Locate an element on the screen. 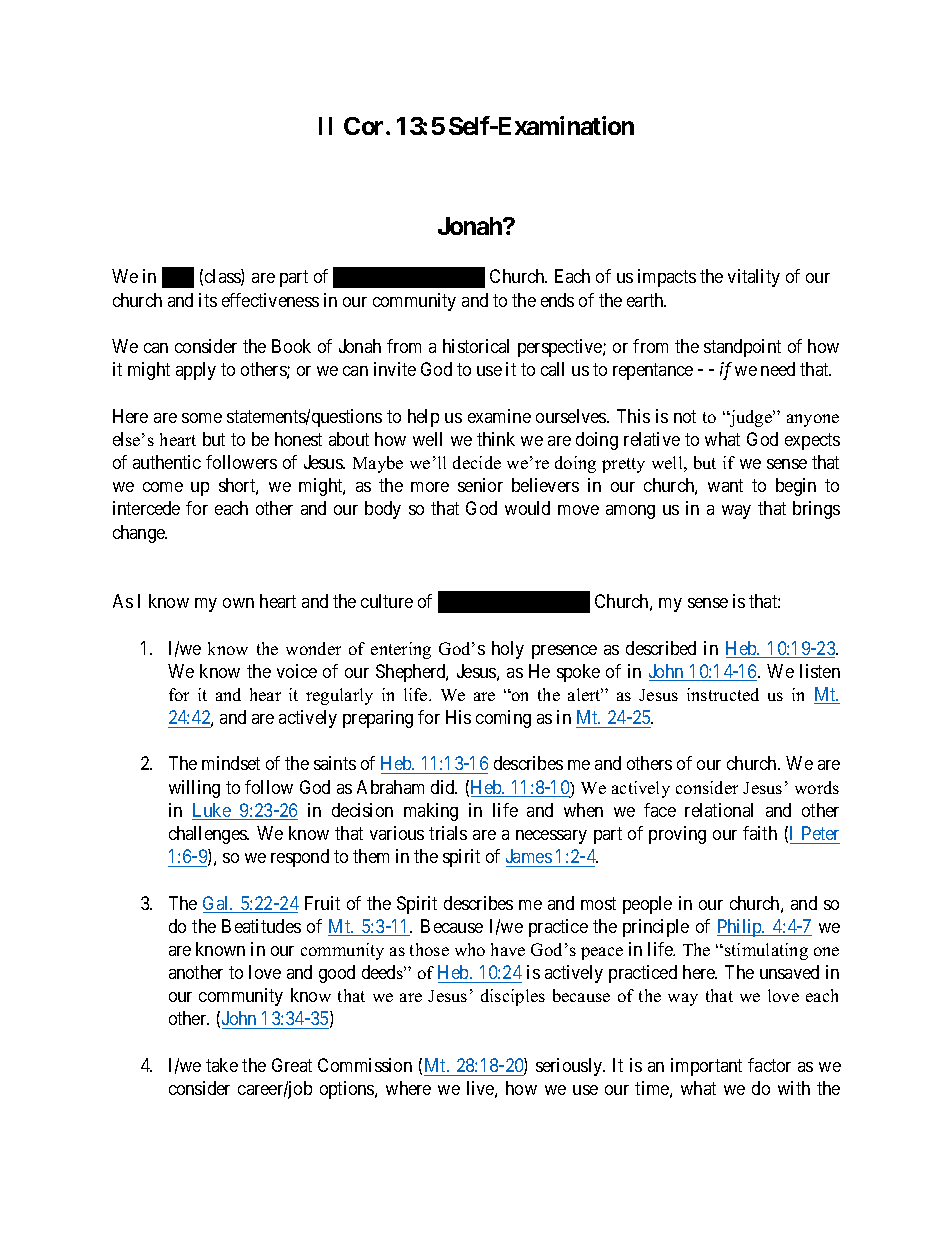 The image size is (952, 1233). holy is located at coordinates (508, 650).
